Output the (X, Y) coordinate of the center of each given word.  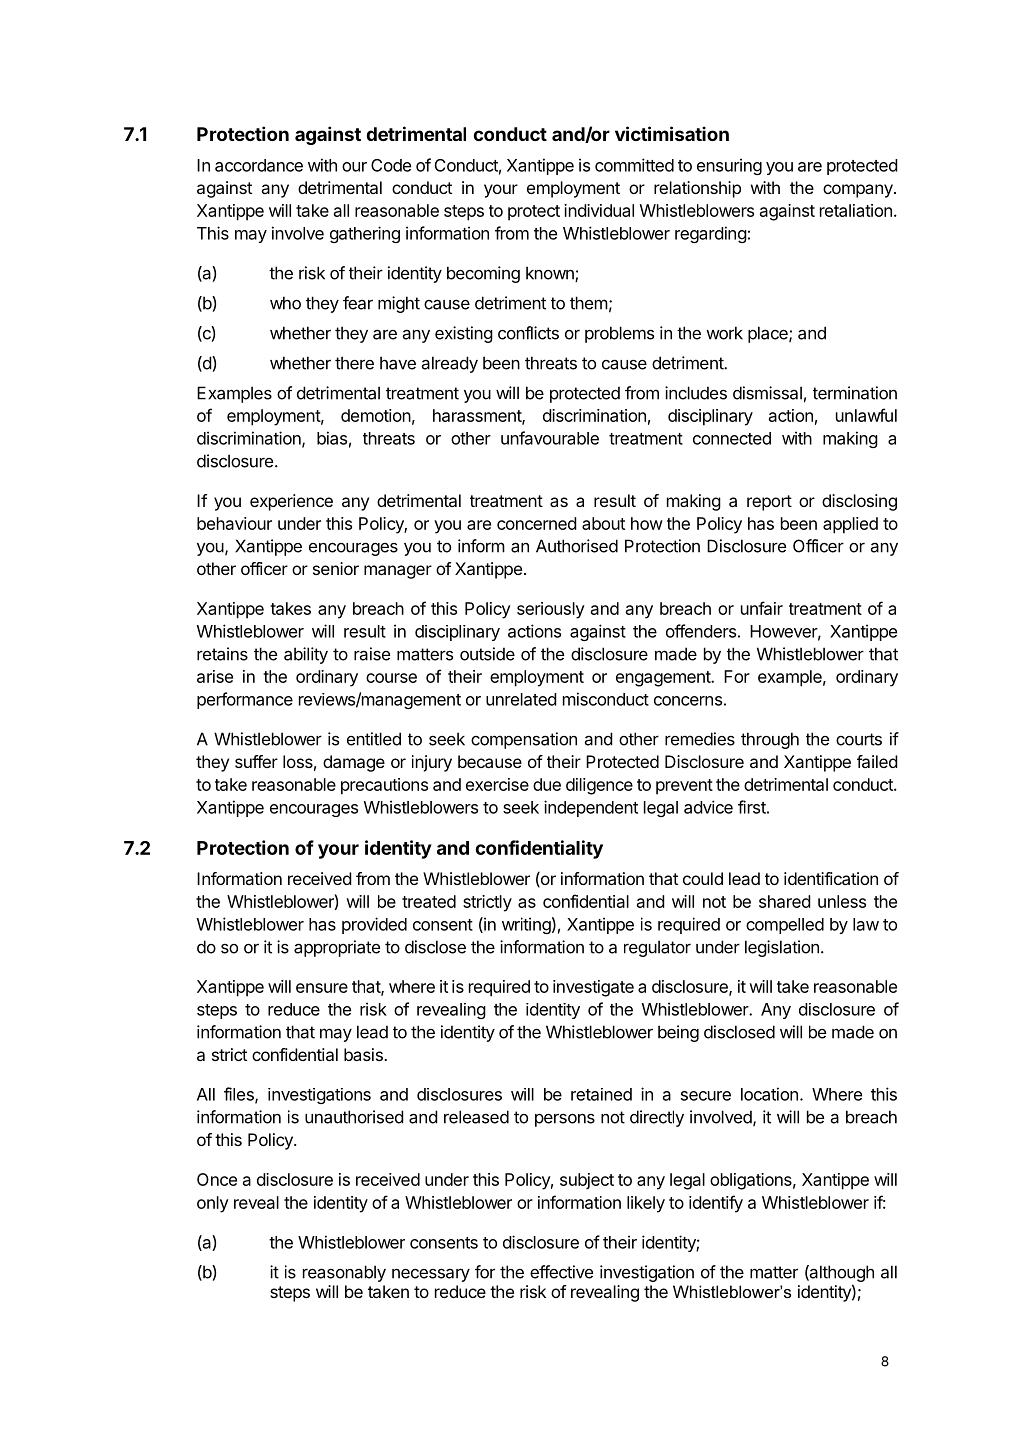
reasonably (344, 1273)
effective (561, 1272)
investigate (593, 988)
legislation (782, 948)
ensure (322, 988)
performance (245, 700)
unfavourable (550, 438)
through (770, 740)
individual (599, 210)
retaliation (856, 210)
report (769, 503)
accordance (259, 165)
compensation (524, 740)
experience (291, 502)
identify (716, 1204)
